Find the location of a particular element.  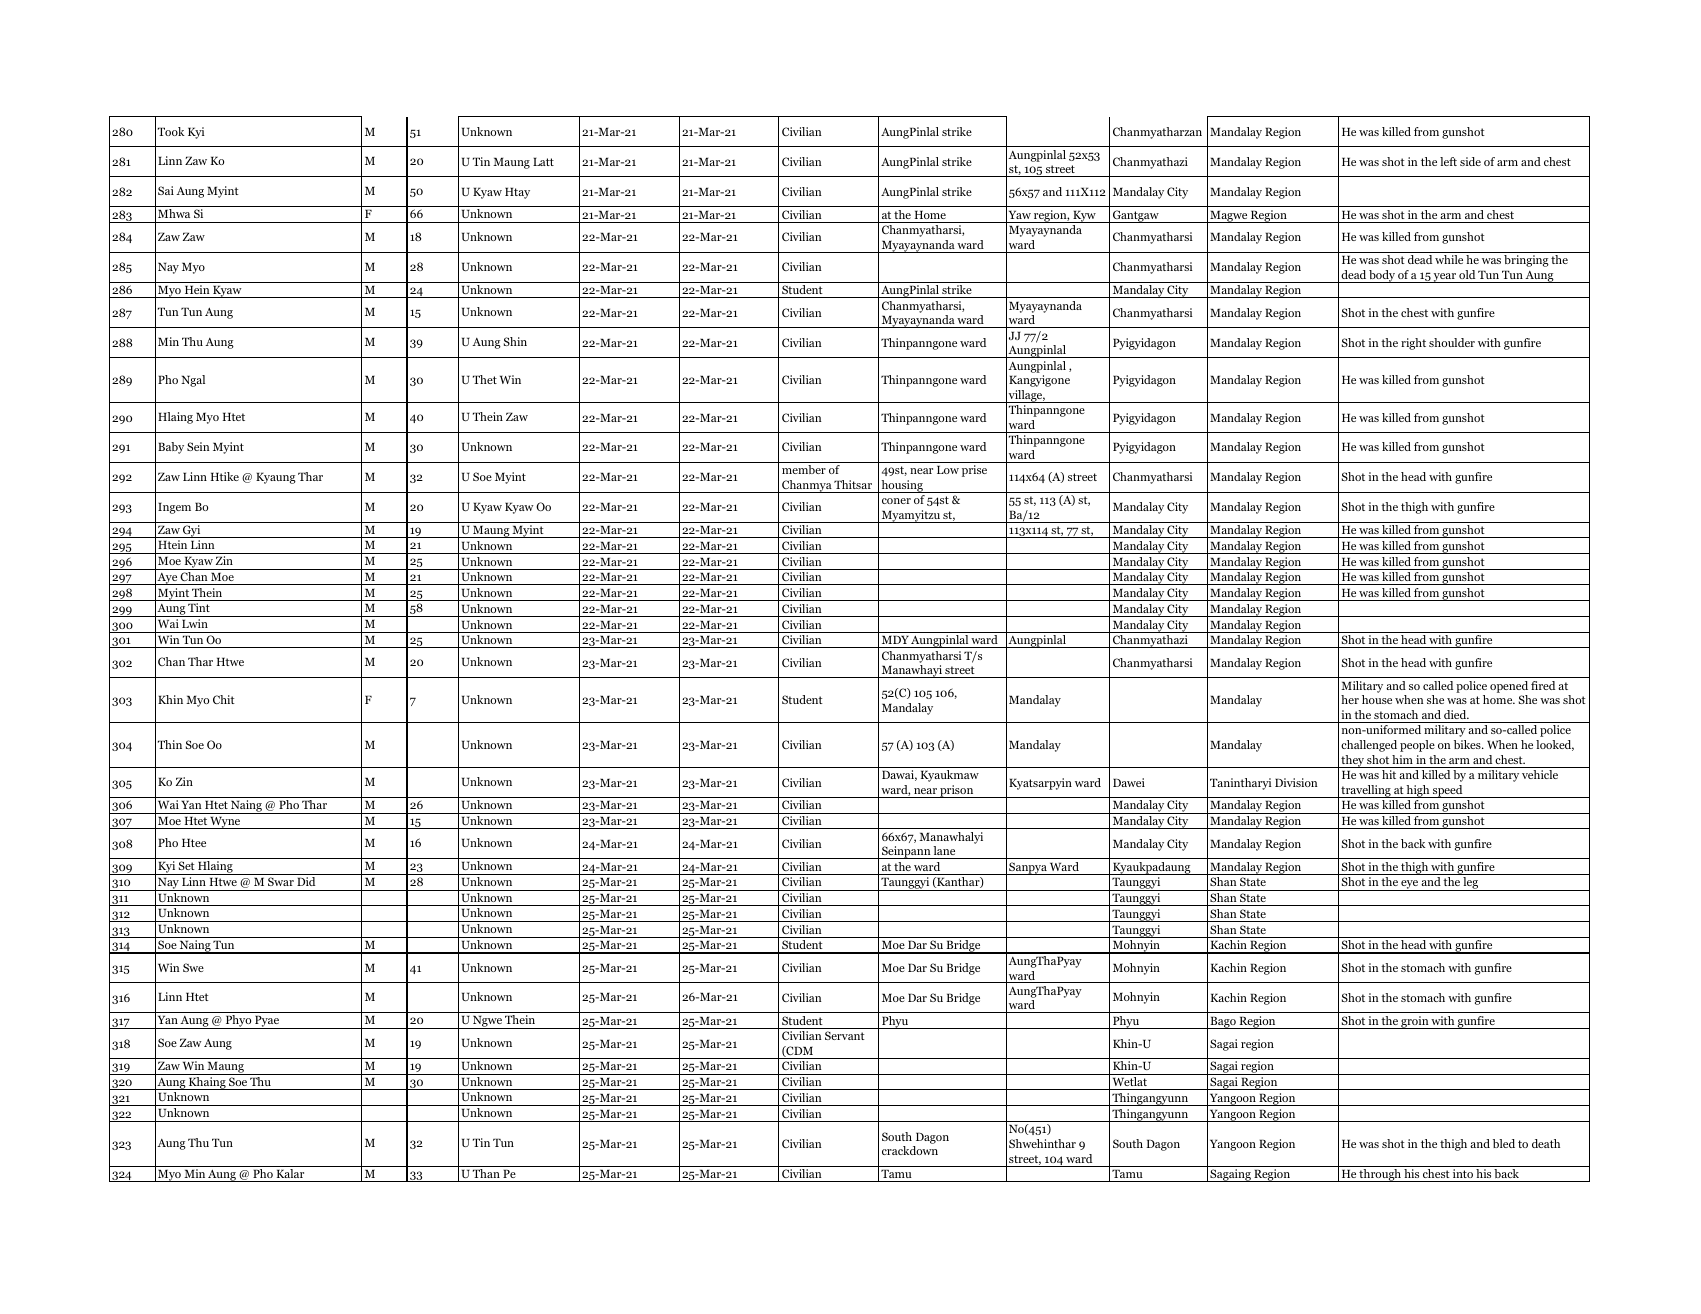

left is located at coordinates (1448, 161).
